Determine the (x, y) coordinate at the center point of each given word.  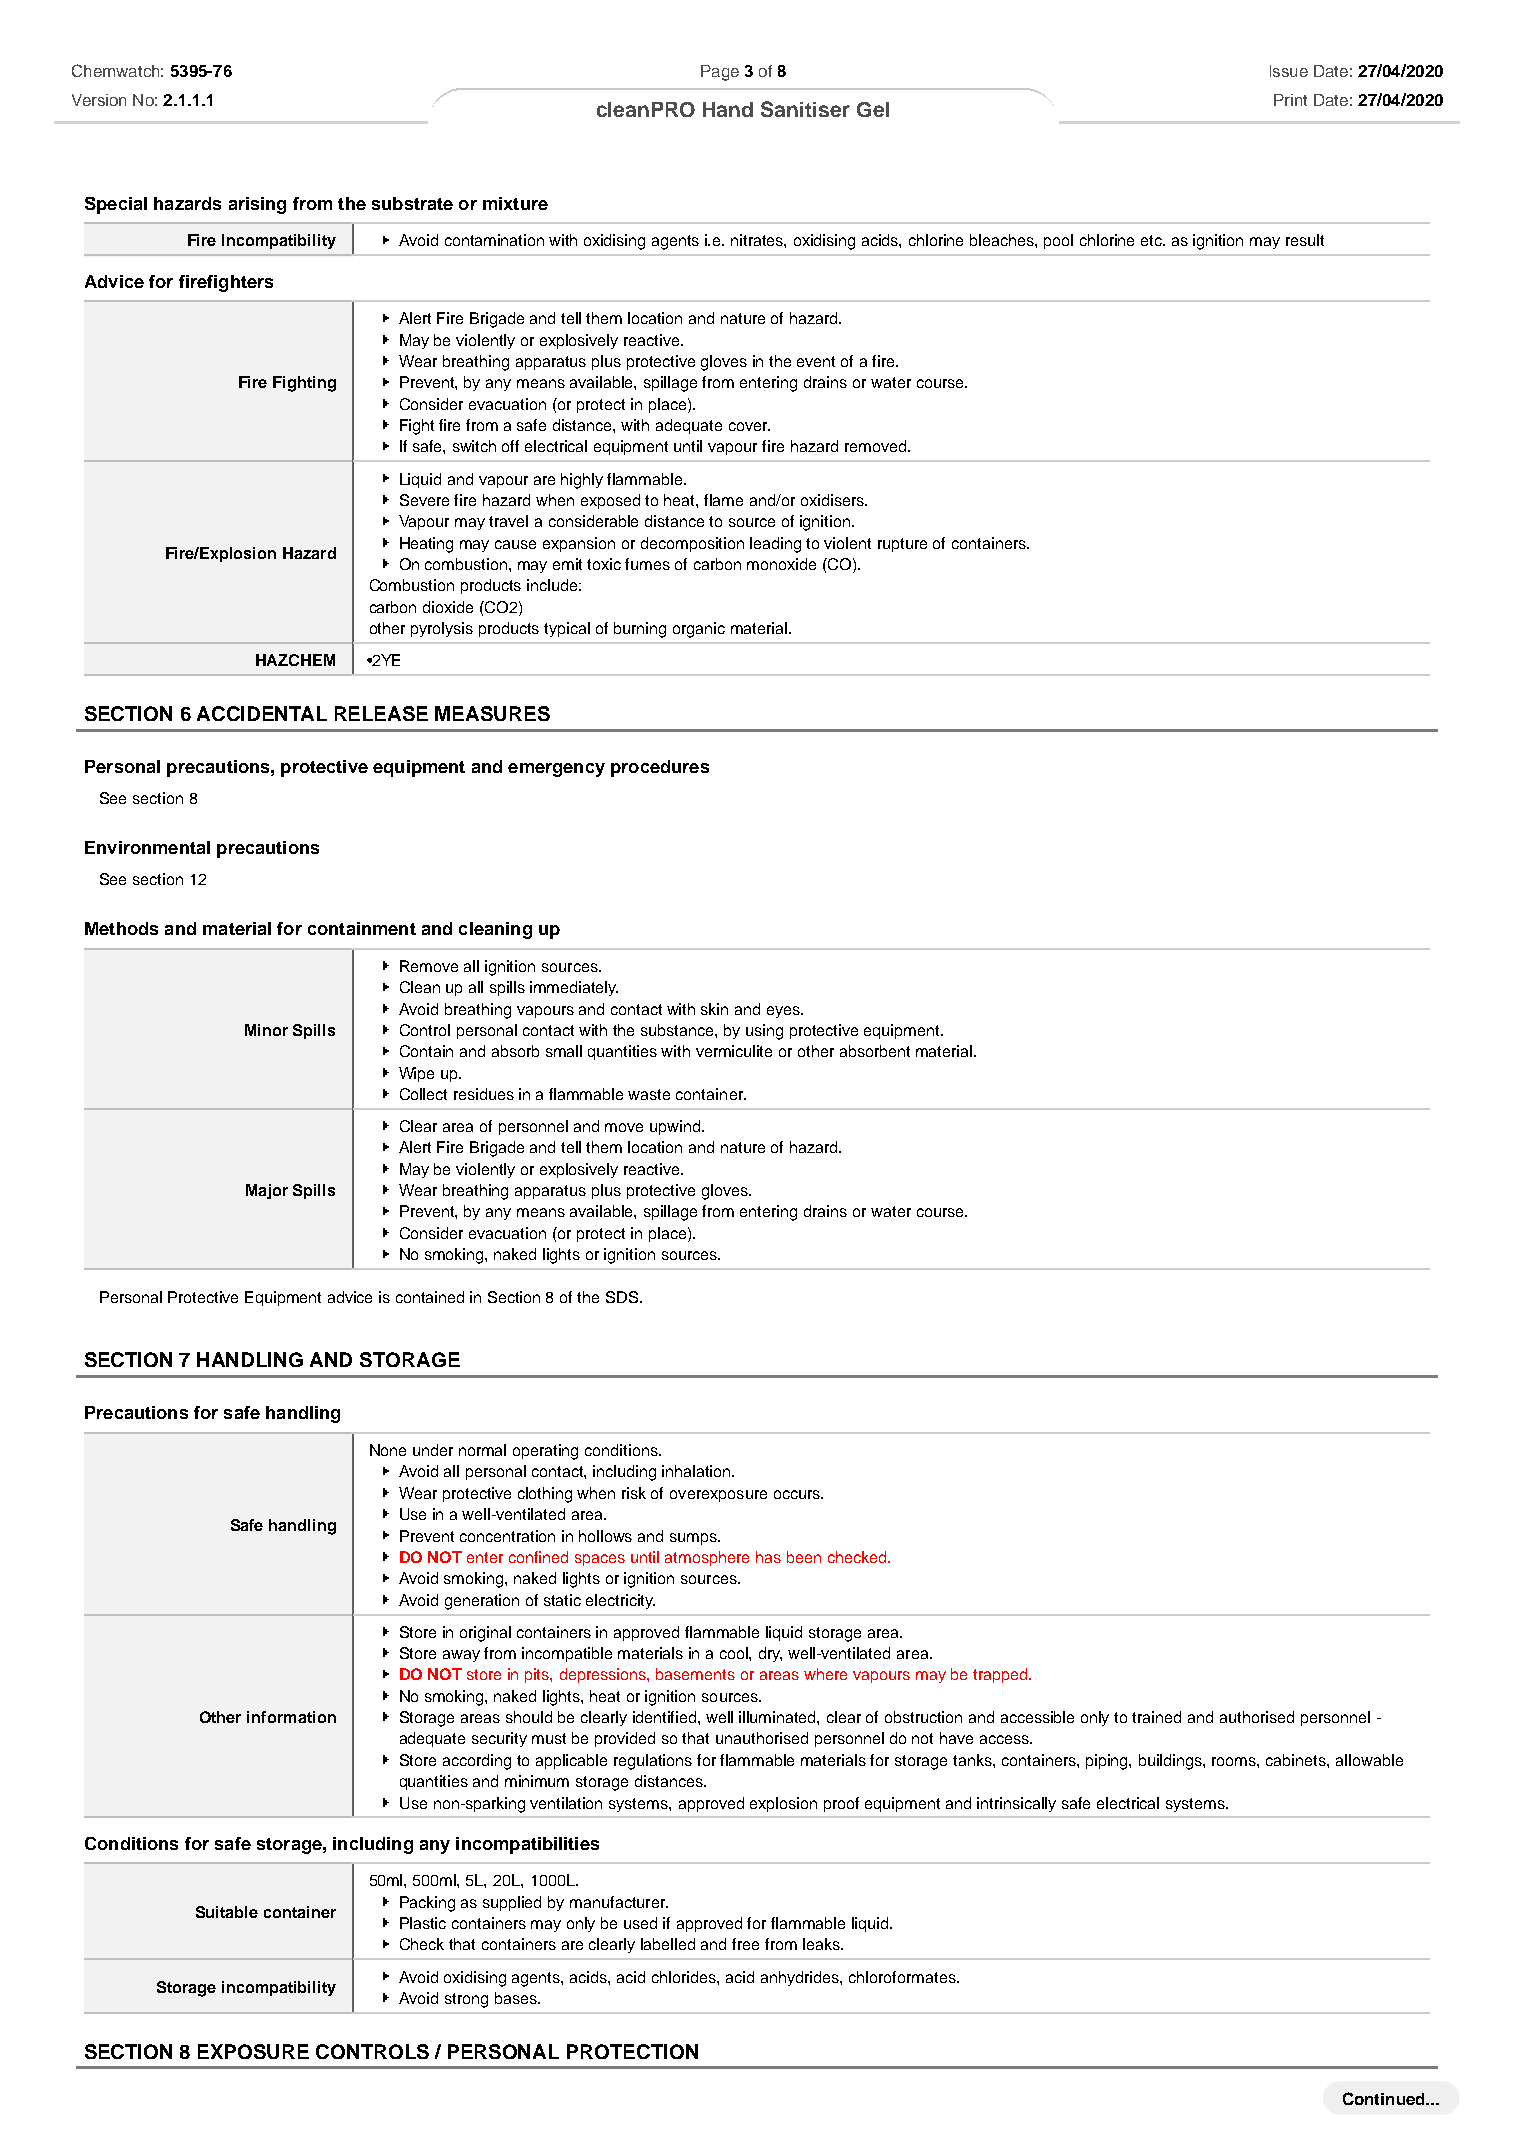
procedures (660, 768)
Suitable (227, 1912)
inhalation (697, 1471)
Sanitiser (805, 109)
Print (1290, 100)
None (388, 1450)
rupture (902, 545)
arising (257, 205)
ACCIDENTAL (262, 713)
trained (1156, 1717)
